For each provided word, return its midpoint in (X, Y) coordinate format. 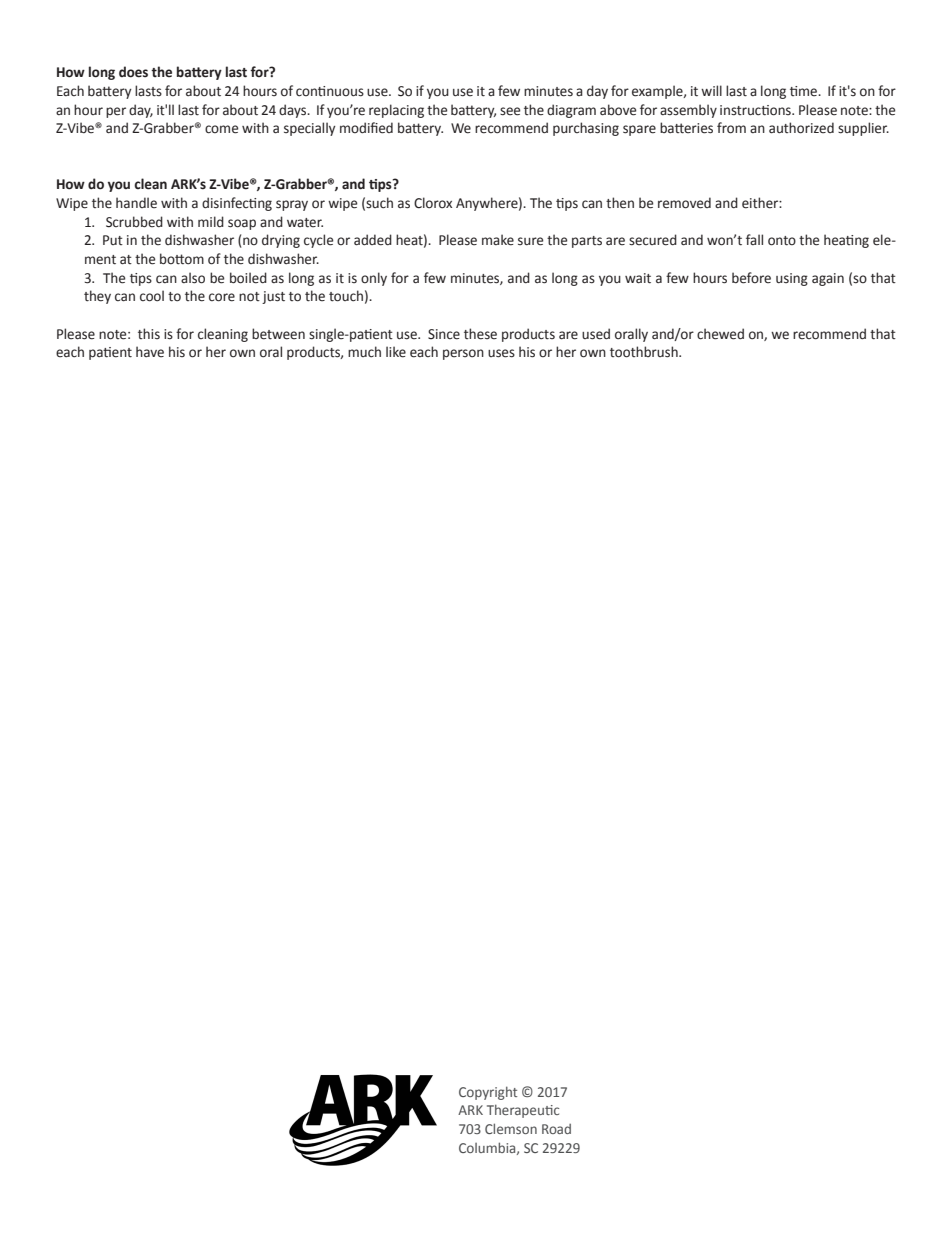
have (150, 352)
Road (556, 1129)
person (463, 354)
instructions (756, 110)
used (596, 334)
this (149, 333)
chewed (720, 334)
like (396, 352)
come (221, 129)
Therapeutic (523, 1111)
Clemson (511, 1128)
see (510, 111)
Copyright (488, 1093)
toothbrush (645, 352)
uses (501, 353)
